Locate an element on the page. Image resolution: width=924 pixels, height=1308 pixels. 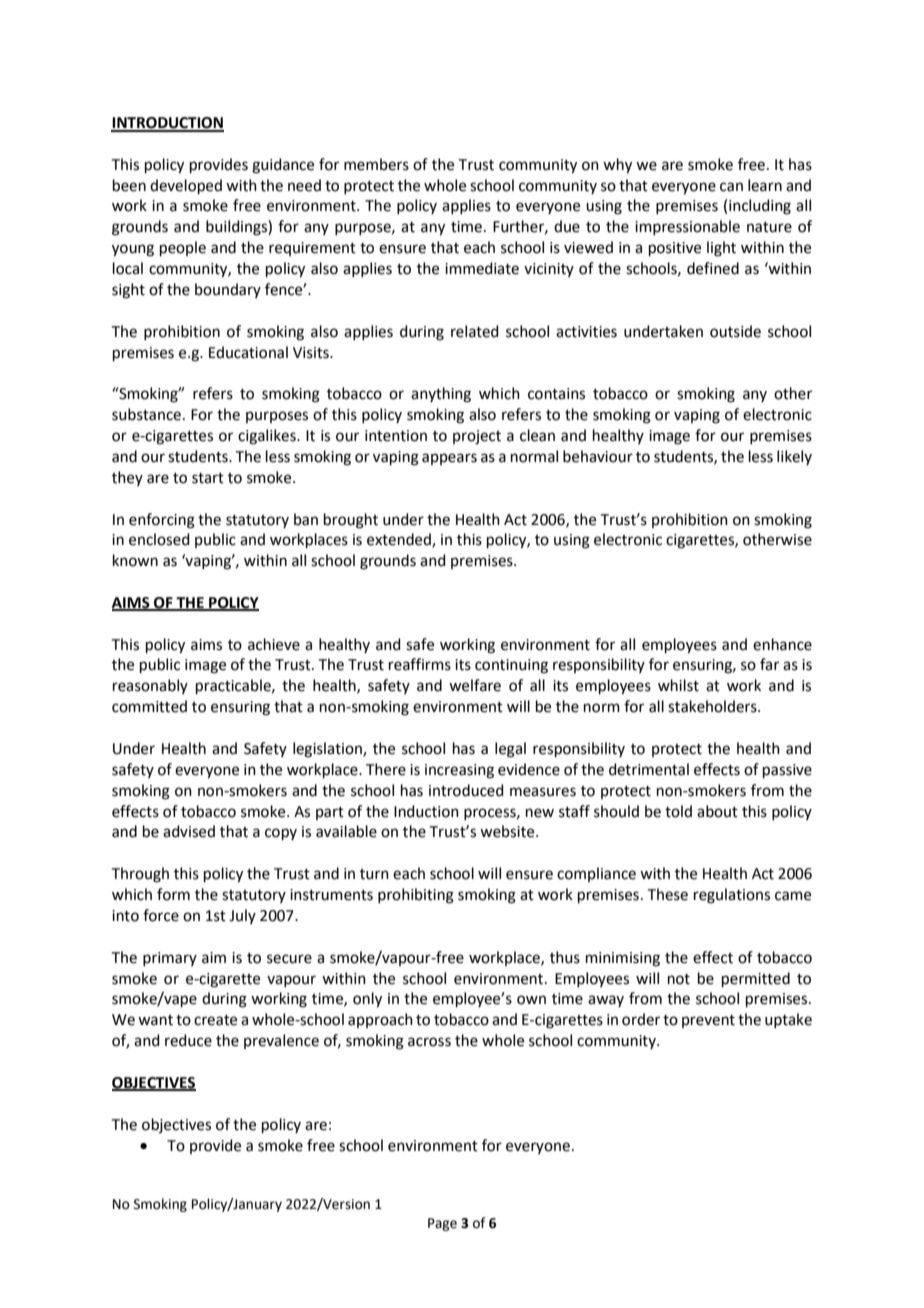
about is located at coordinates (717, 811).
